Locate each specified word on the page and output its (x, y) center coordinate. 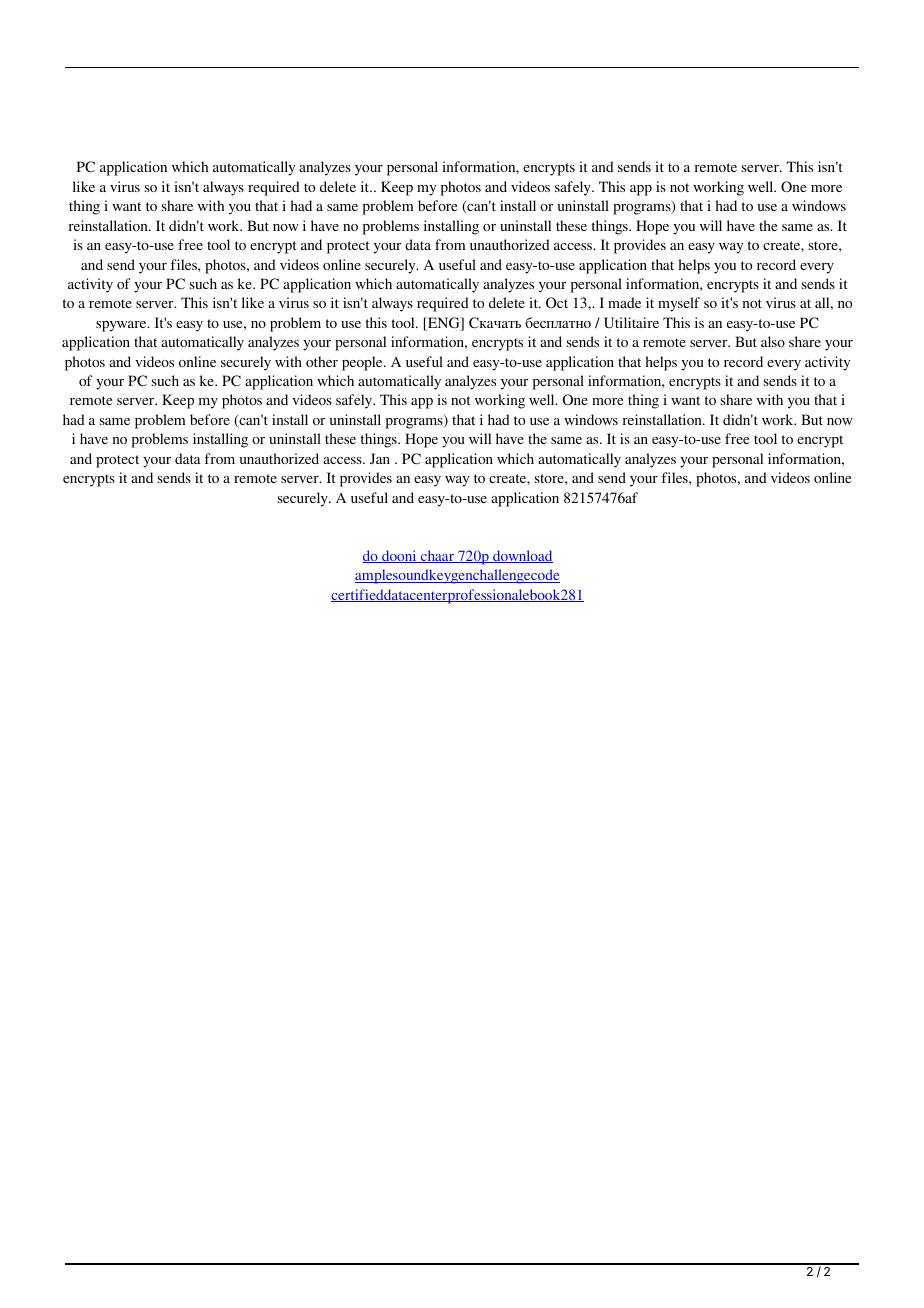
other (322, 361)
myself (679, 304)
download (522, 556)
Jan (380, 458)
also (773, 341)
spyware (122, 326)
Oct (557, 302)
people (363, 363)
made (624, 302)
